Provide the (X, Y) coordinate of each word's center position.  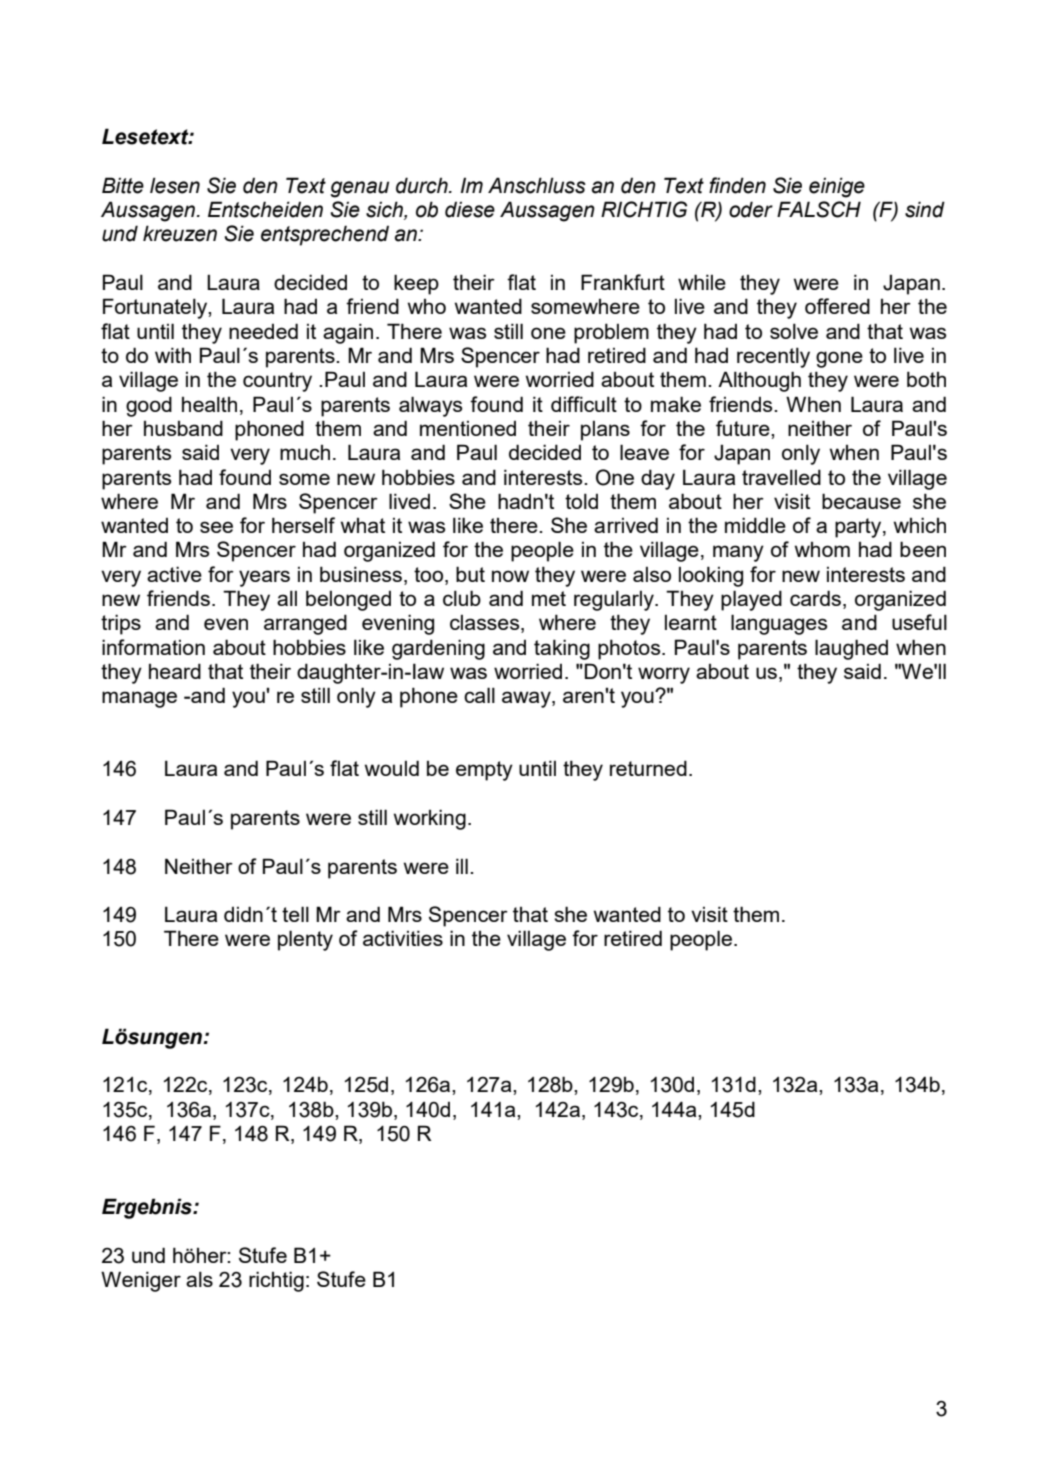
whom (822, 549)
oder (751, 209)
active (174, 574)
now (510, 576)
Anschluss (537, 185)
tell (295, 914)
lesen (175, 185)
